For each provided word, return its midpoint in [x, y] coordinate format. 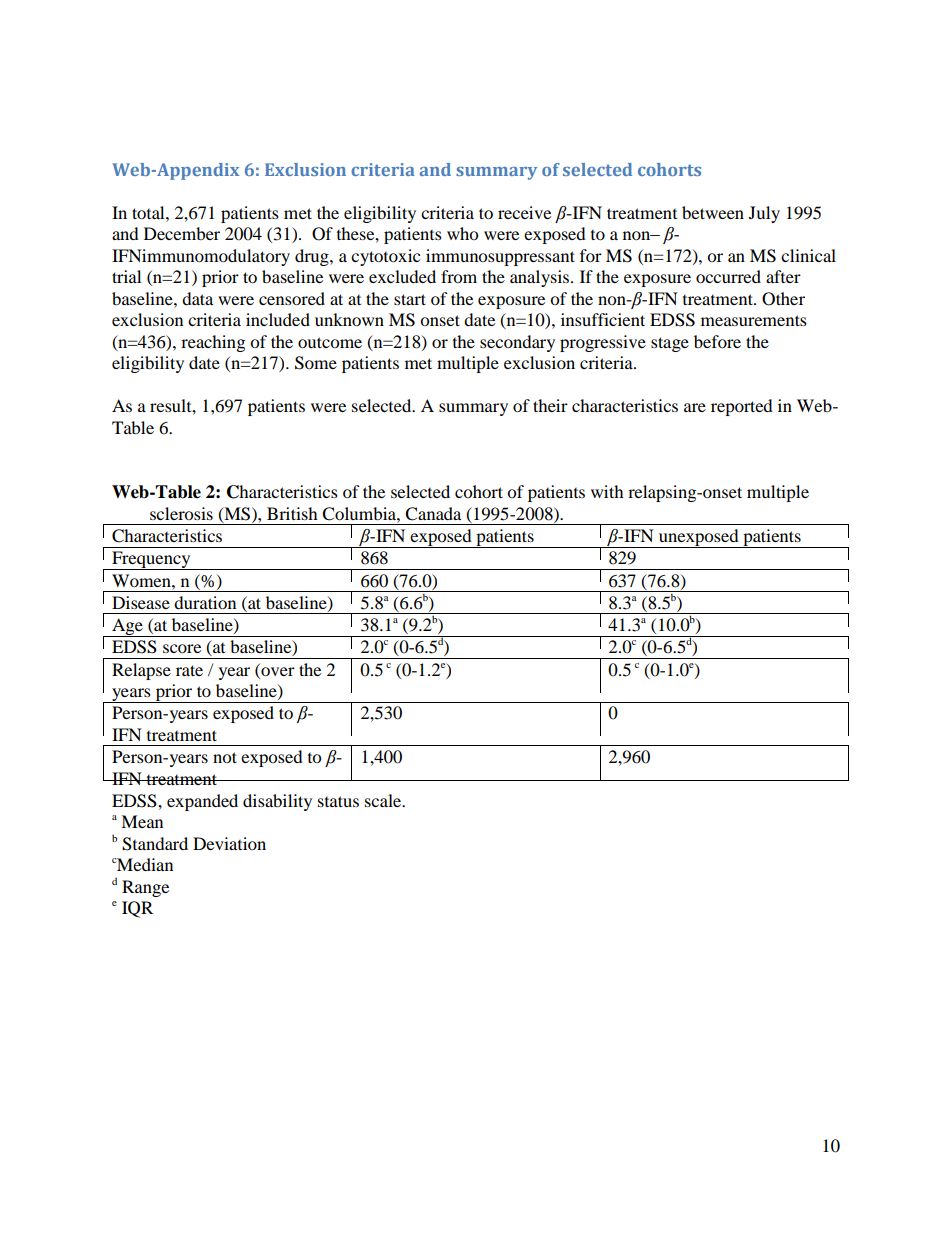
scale [384, 800]
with [607, 491]
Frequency [151, 560]
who [462, 233]
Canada [433, 514]
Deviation [229, 843]
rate [189, 670]
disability [277, 802]
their [550, 405]
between [713, 212]
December [182, 233]
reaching [213, 343]
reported [742, 407]
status [338, 801]
